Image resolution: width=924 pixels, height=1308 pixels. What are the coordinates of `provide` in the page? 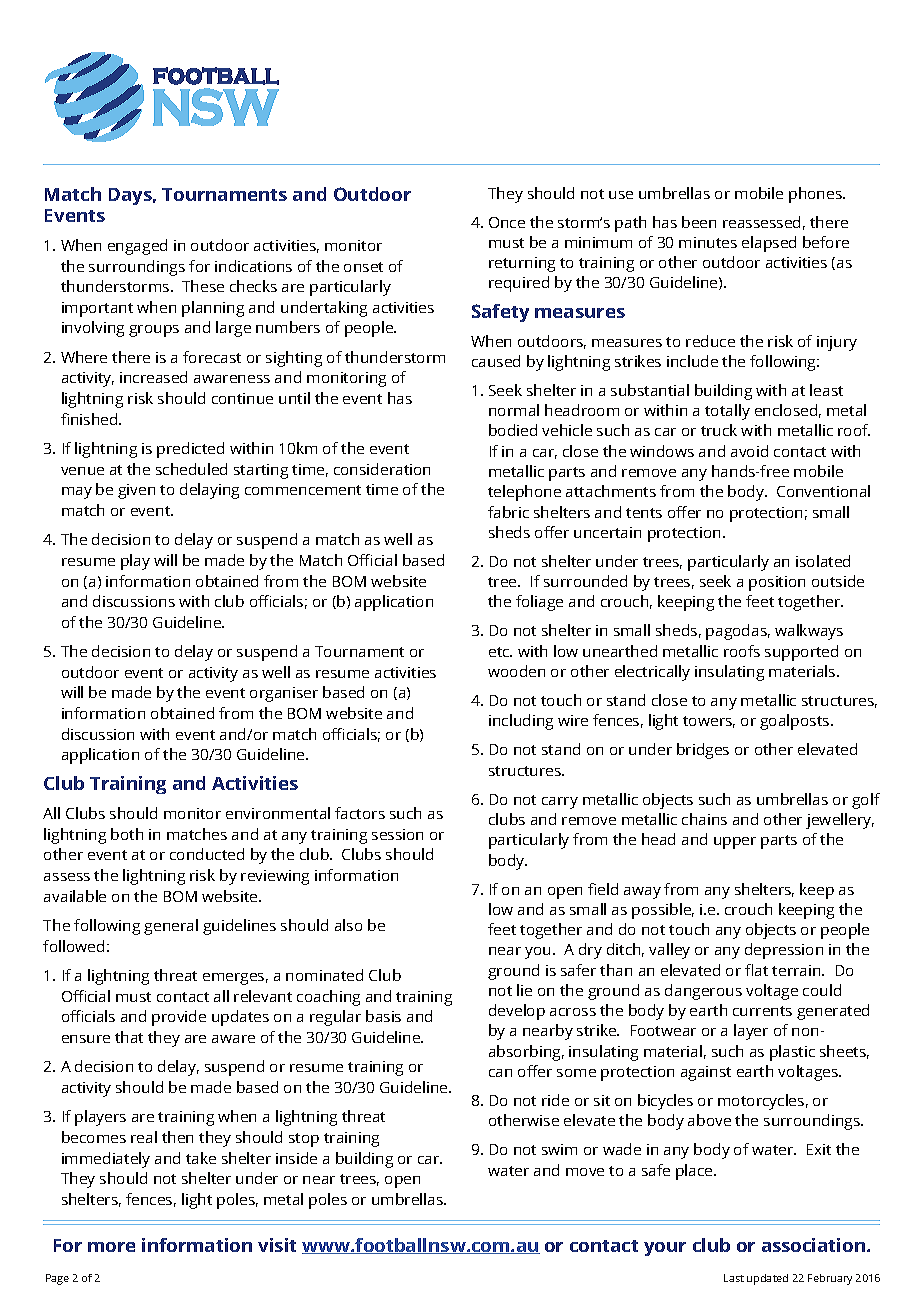 It's located at (179, 1018).
